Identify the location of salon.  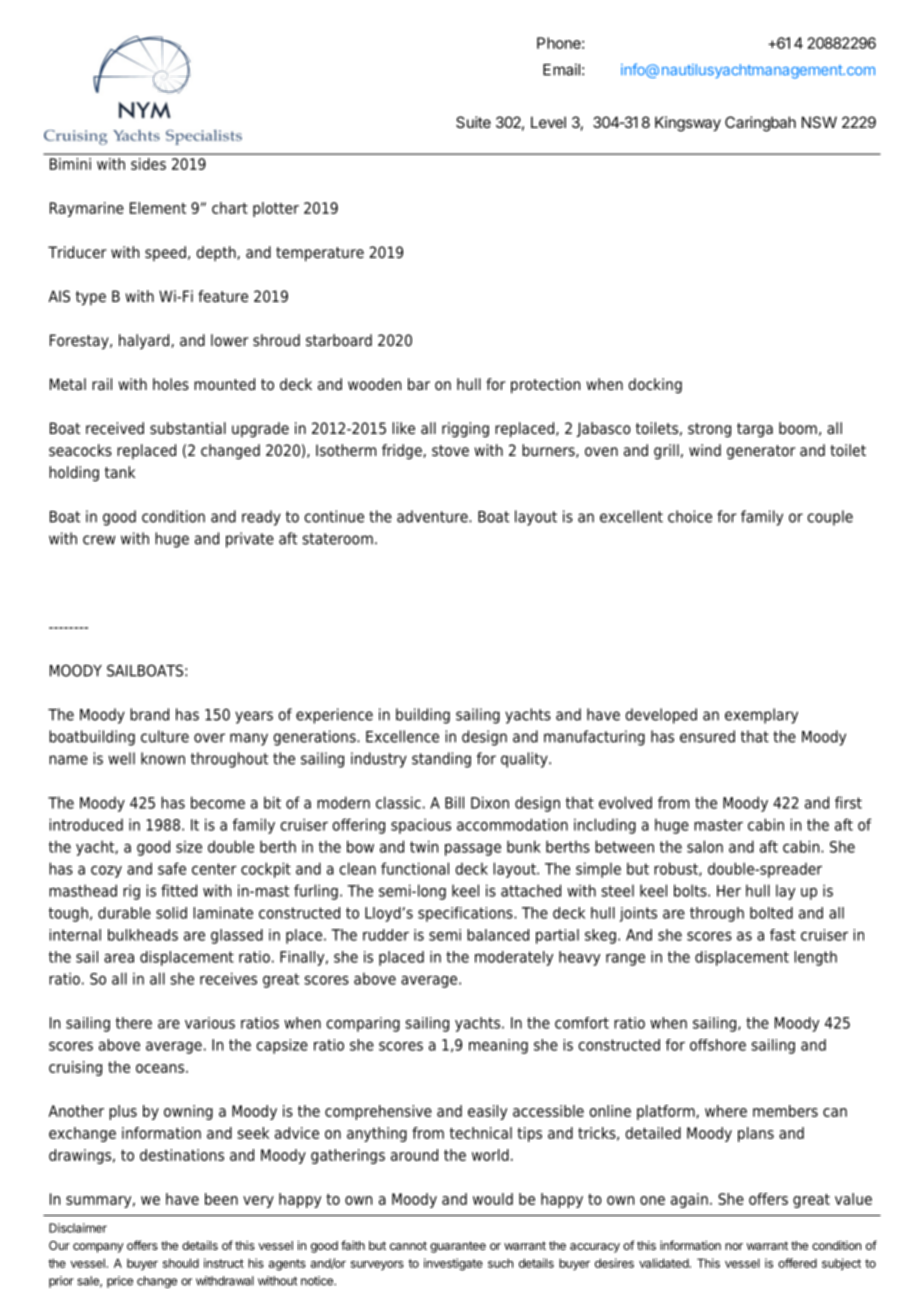
(705, 846).
